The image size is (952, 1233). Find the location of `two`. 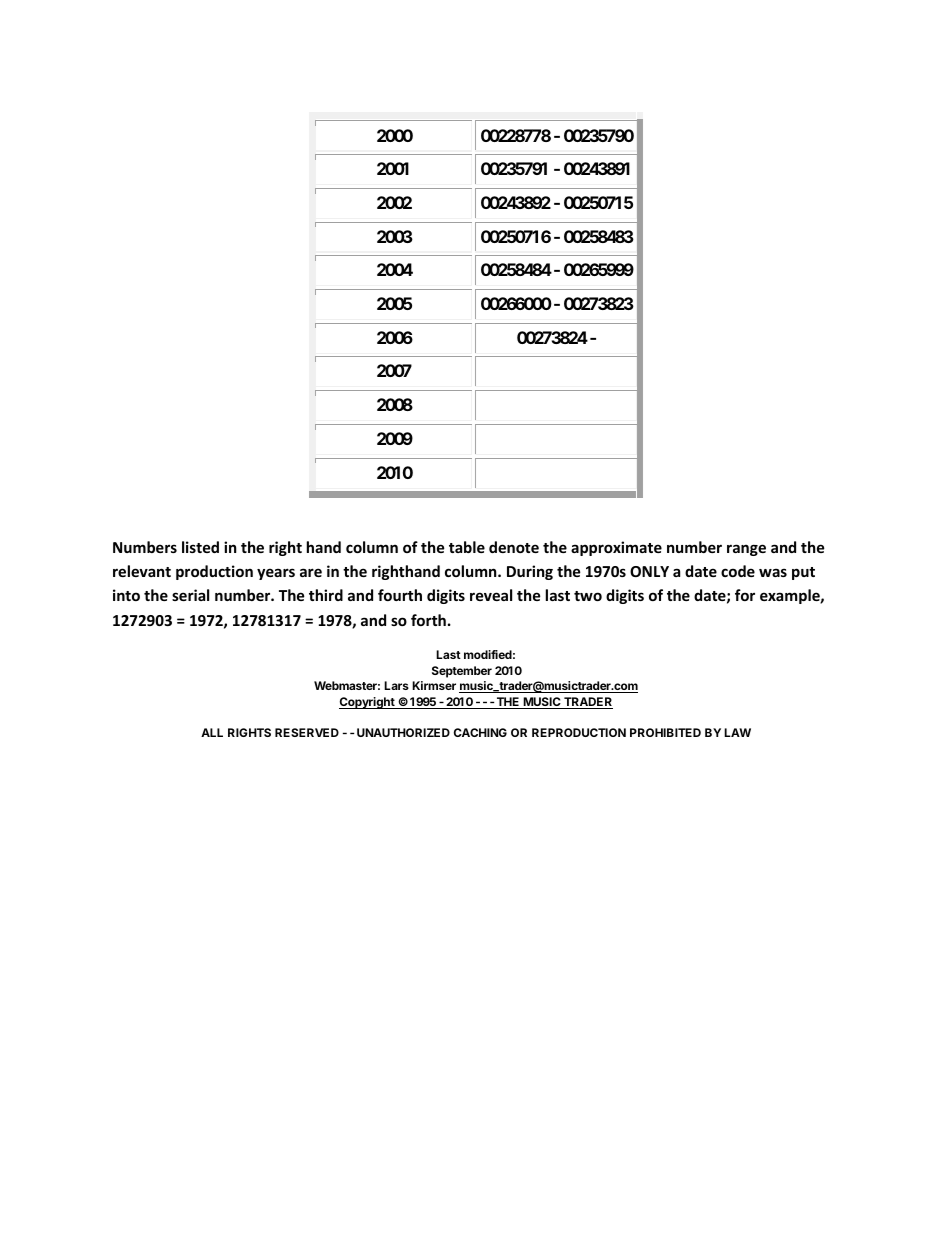

two is located at coordinates (588, 596).
